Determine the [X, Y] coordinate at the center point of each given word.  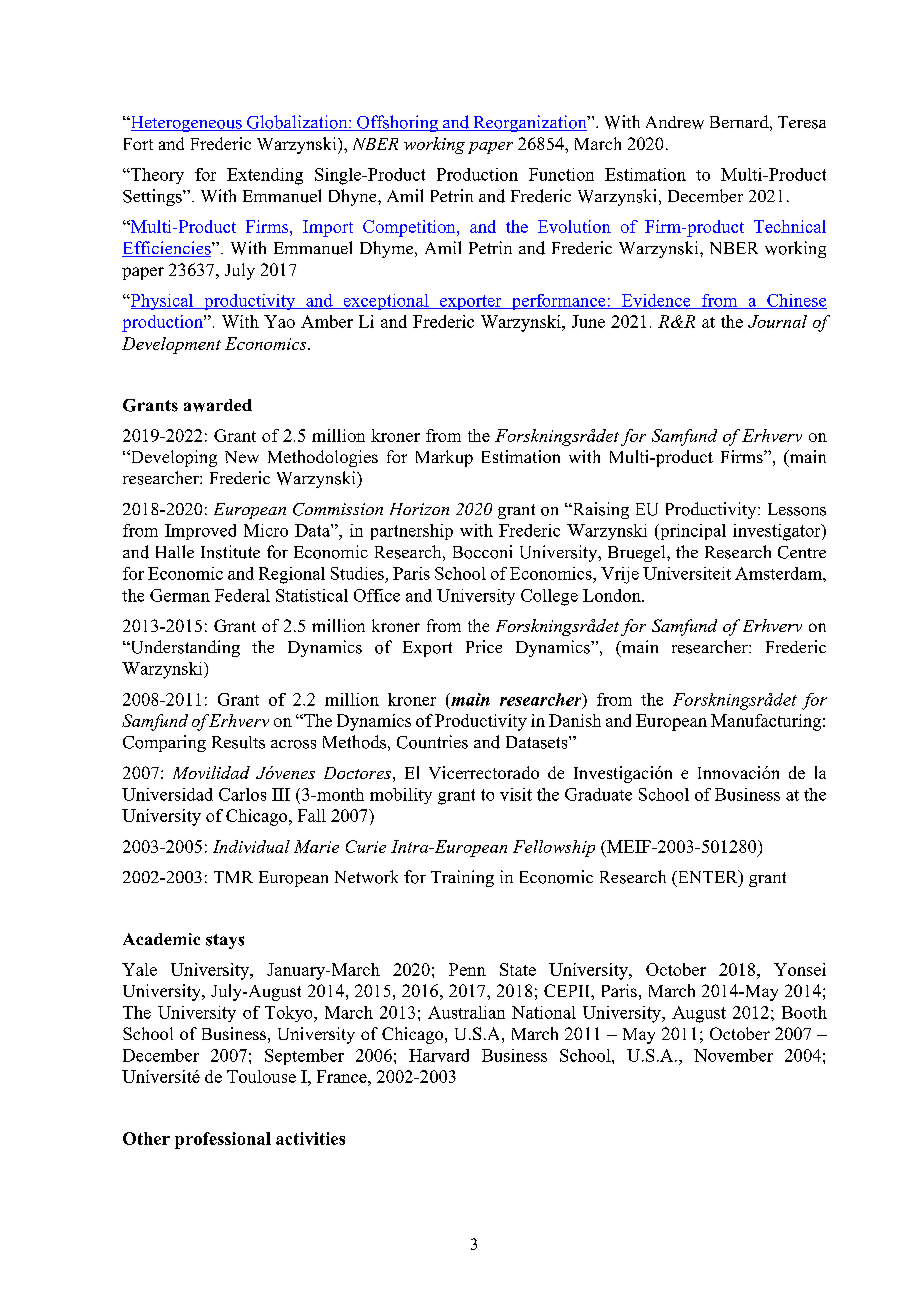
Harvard [439, 1055]
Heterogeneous [186, 124]
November [733, 1055]
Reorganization [530, 123]
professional [223, 1140]
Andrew [675, 122]
